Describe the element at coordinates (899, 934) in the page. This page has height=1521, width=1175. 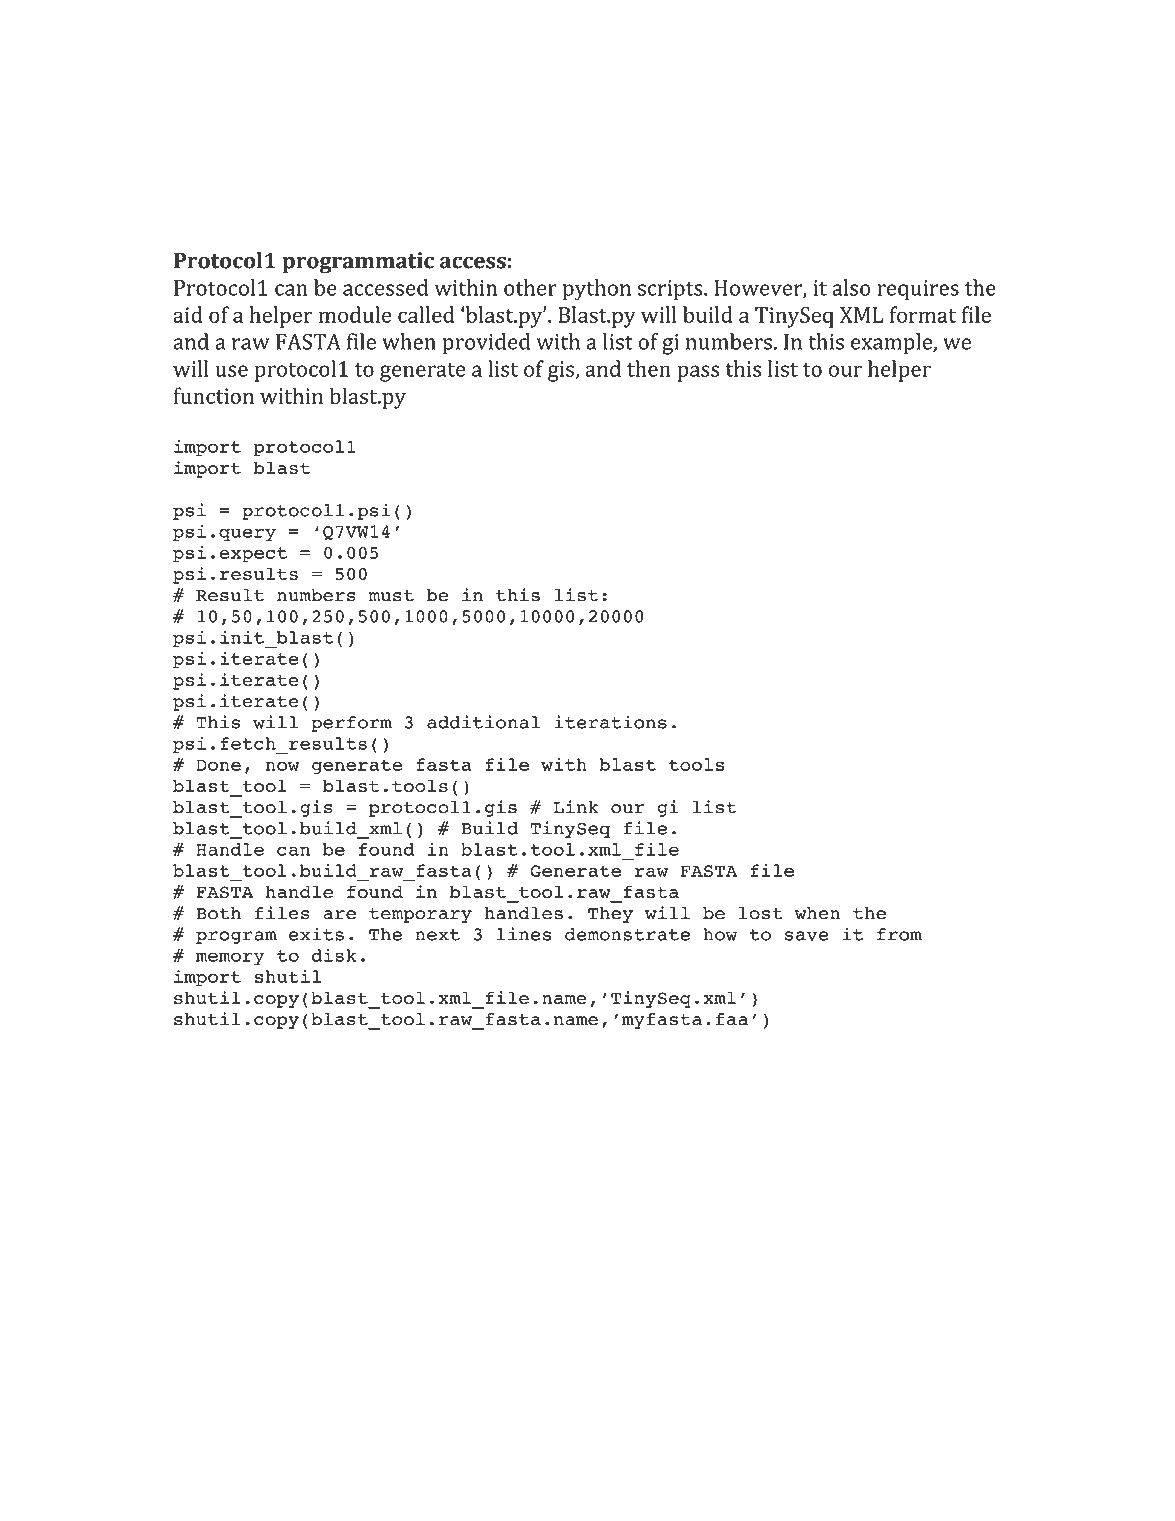
I see `from` at that location.
